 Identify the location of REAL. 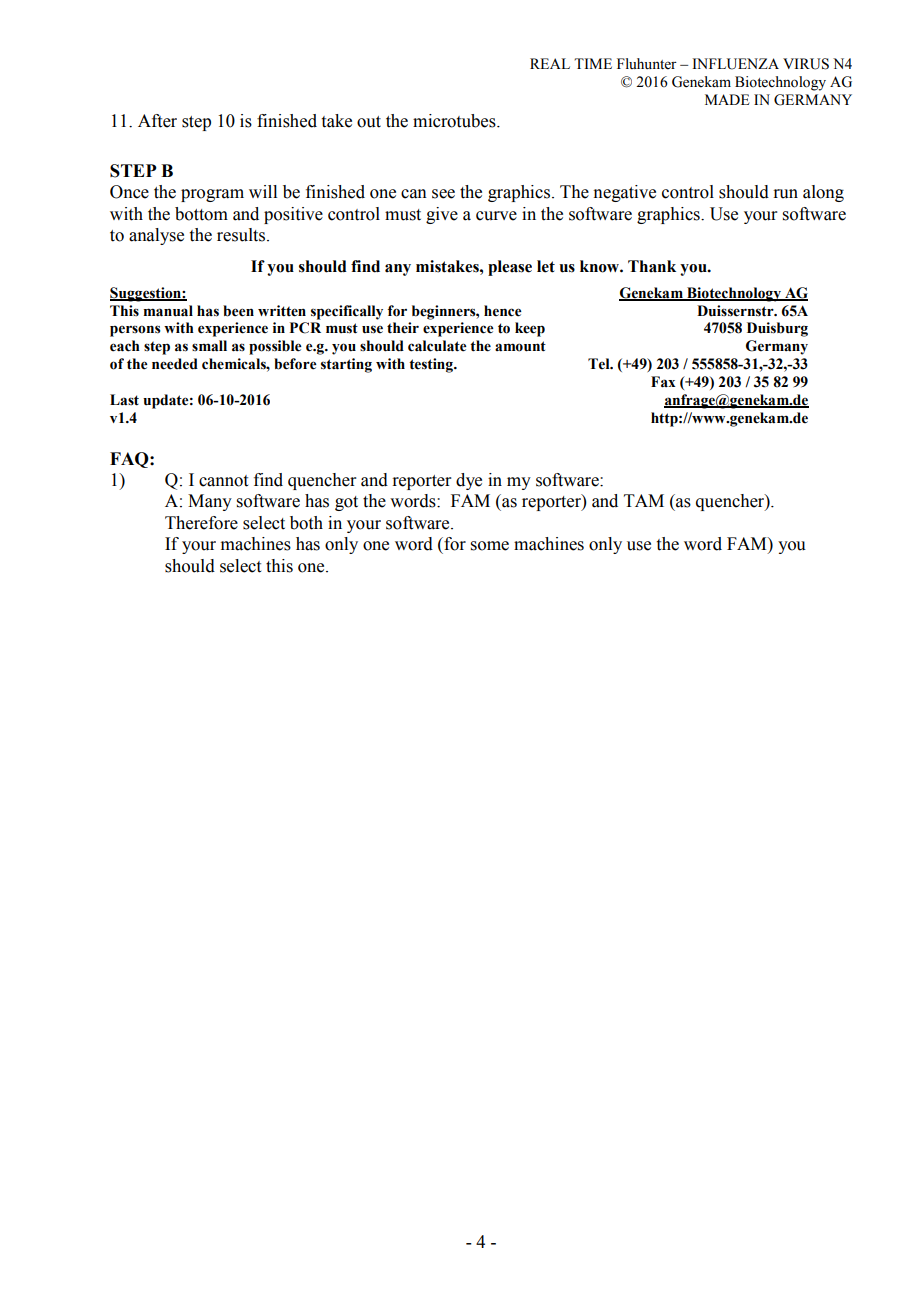
(550, 63).
